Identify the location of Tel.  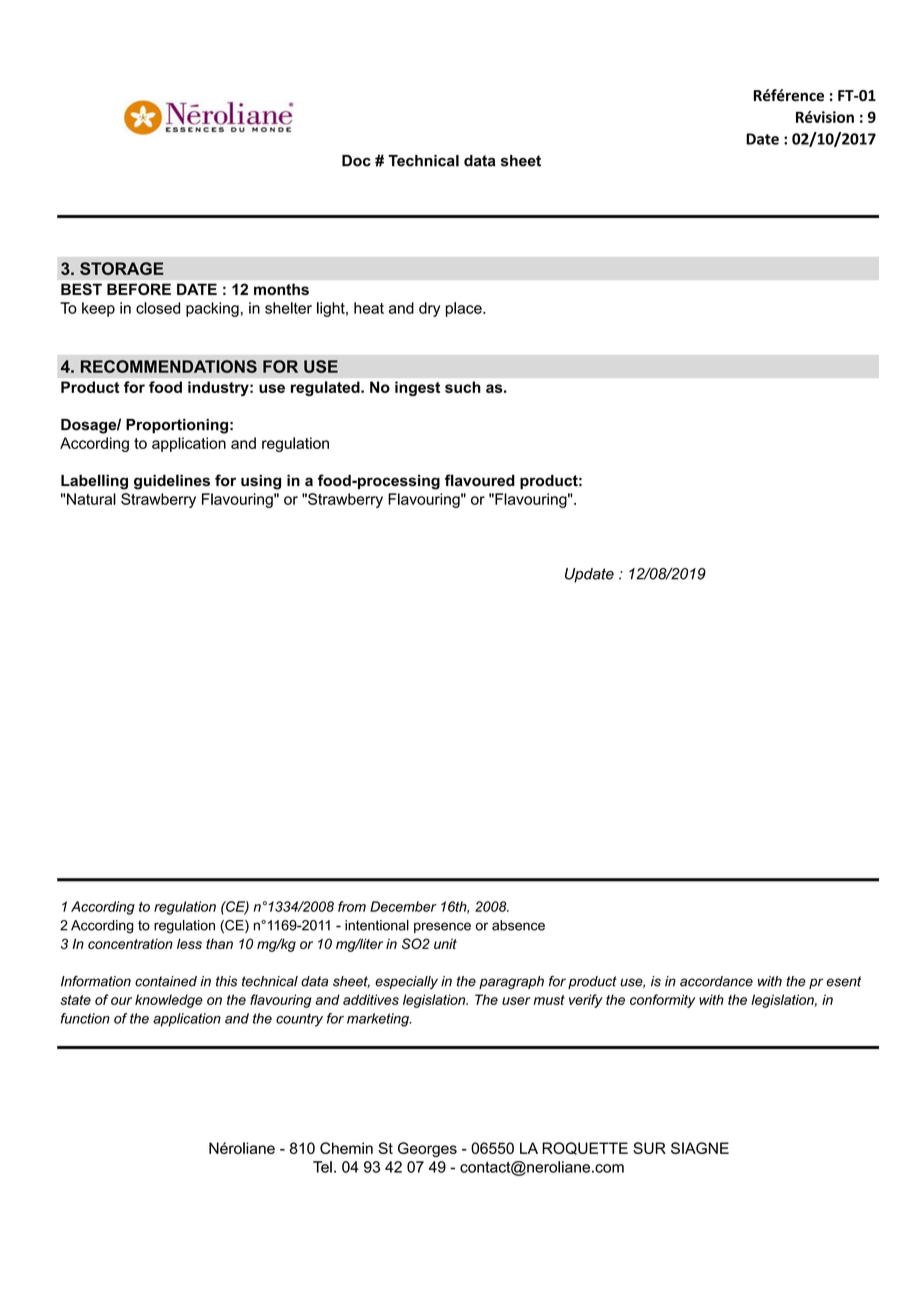
(322, 1167).
